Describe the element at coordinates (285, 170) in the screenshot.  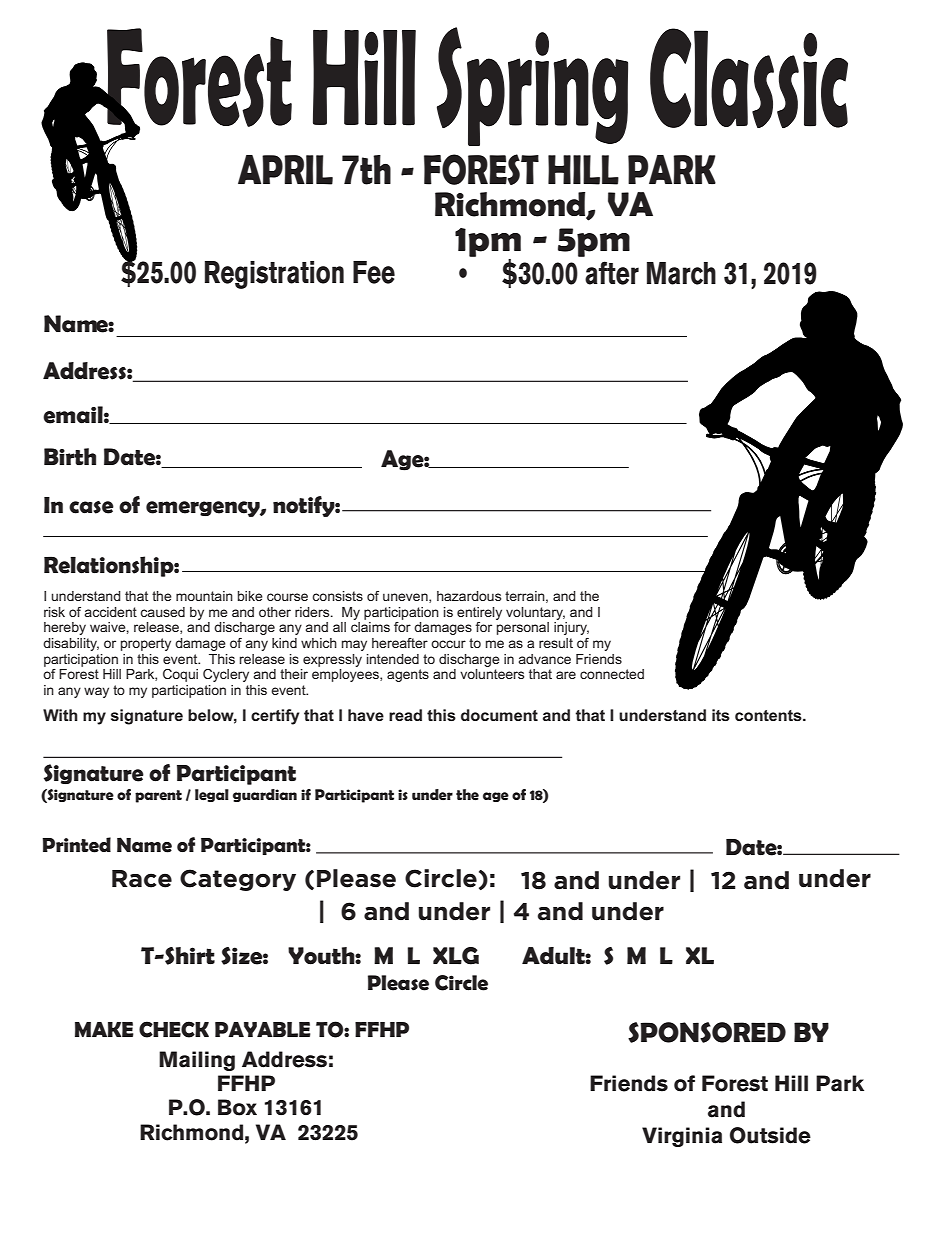
I see `APRIL` at that location.
